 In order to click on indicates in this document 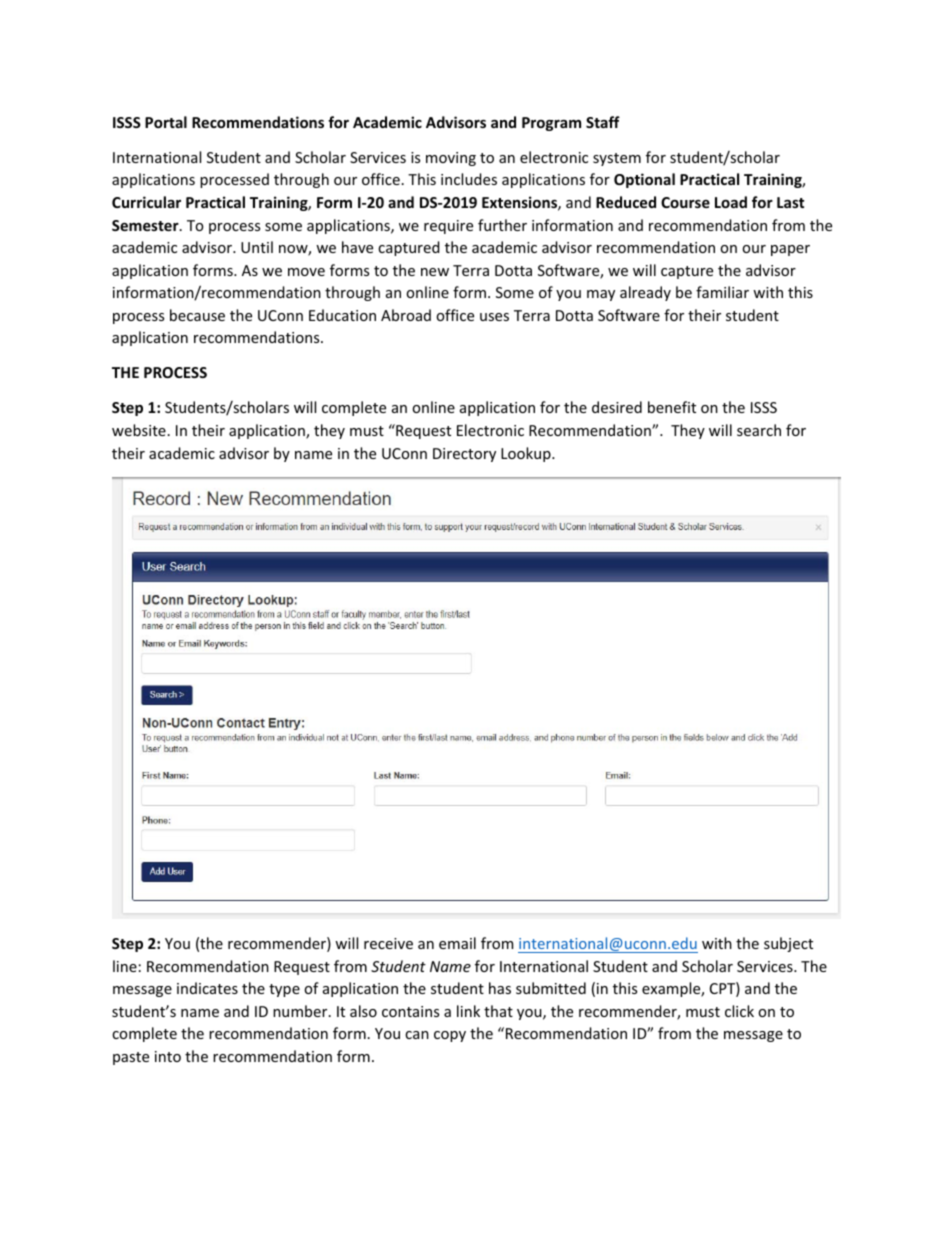, I will do `click(207, 988)`.
